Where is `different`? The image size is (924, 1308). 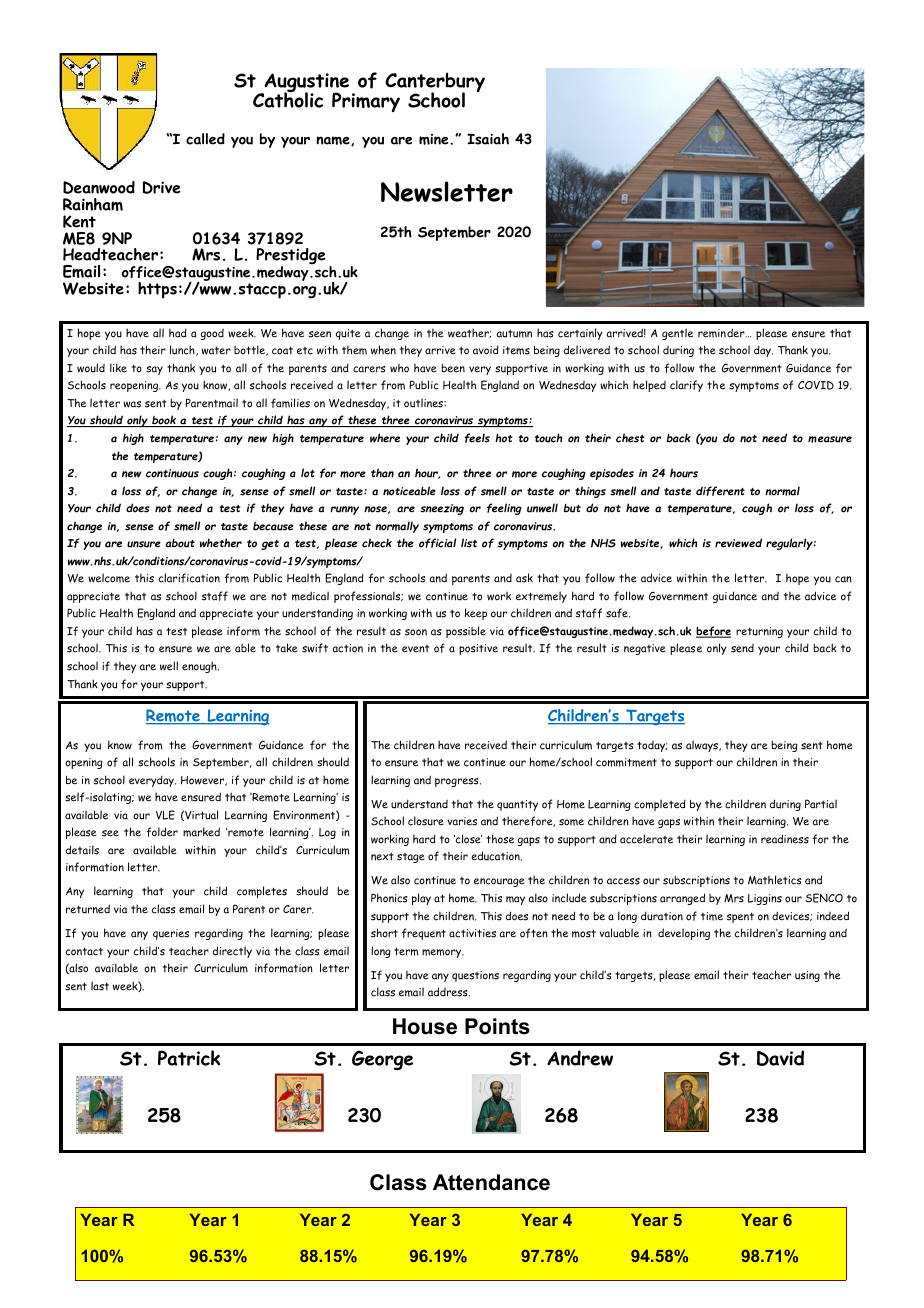 different is located at coordinates (720, 491).
